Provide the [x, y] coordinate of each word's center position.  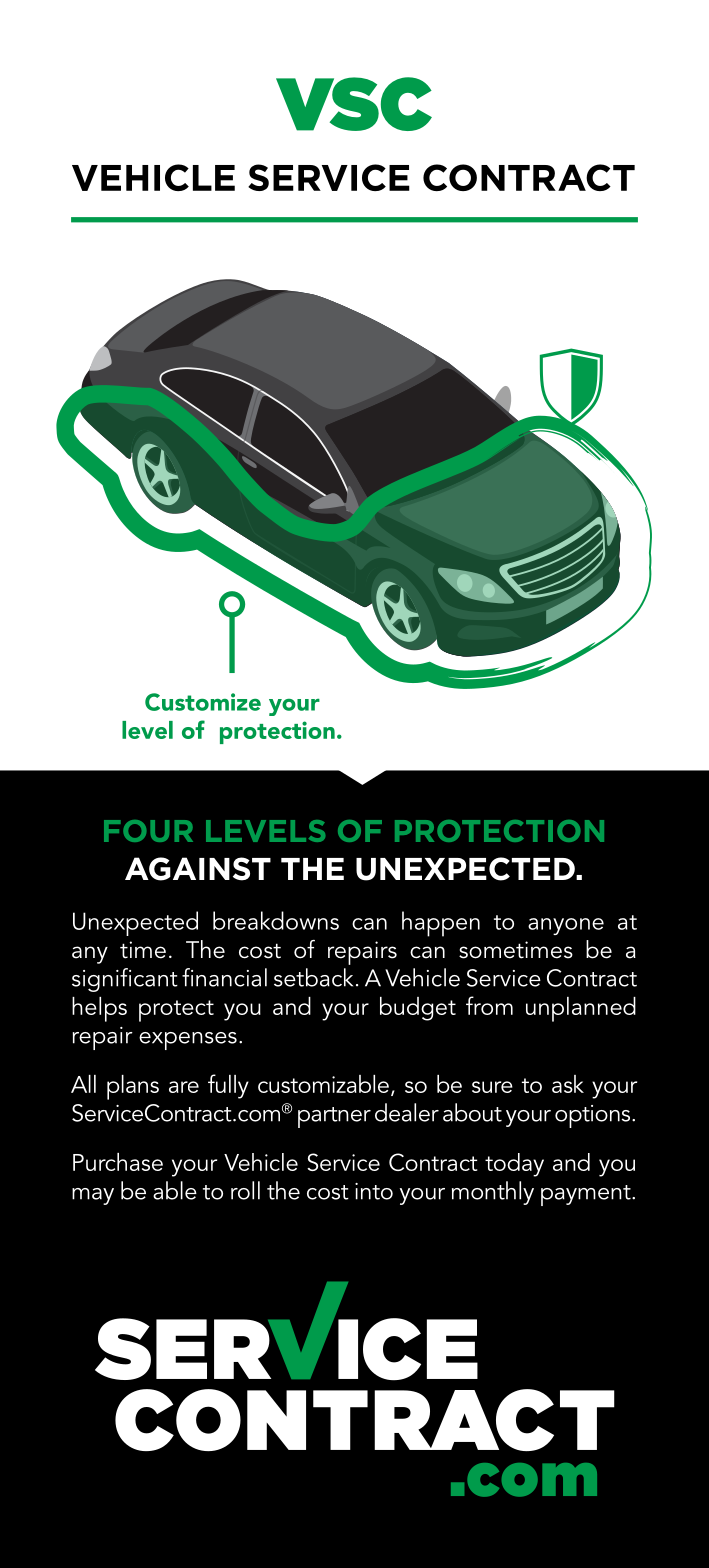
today [514, 1165]
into [374, 1191]
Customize [203, 702]
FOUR [148, 831]
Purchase [118, 1162]
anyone [566, 926]
